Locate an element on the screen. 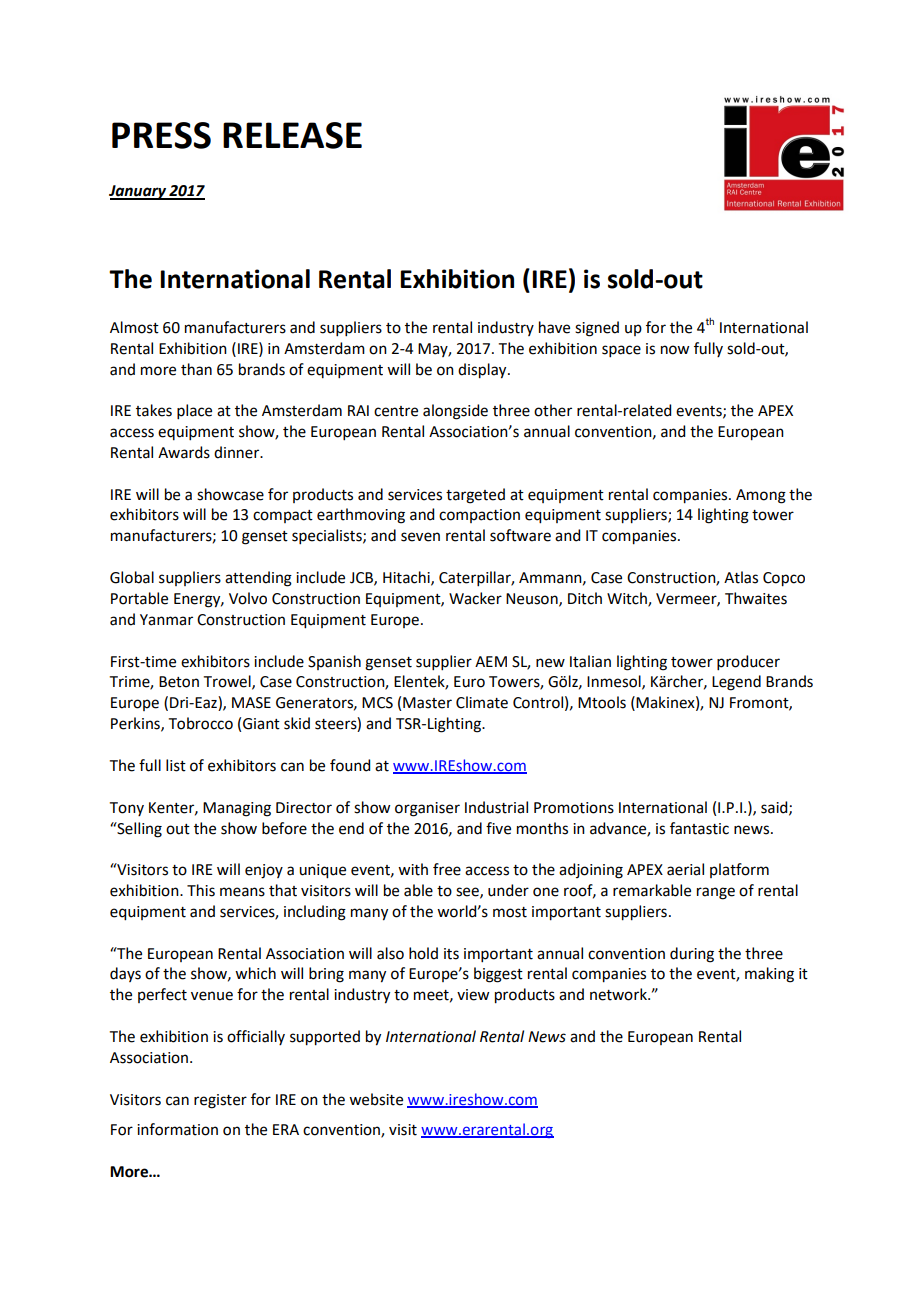 This screenshot has height=1308, width=924. Volvo is located at coordinates (248, 598).
